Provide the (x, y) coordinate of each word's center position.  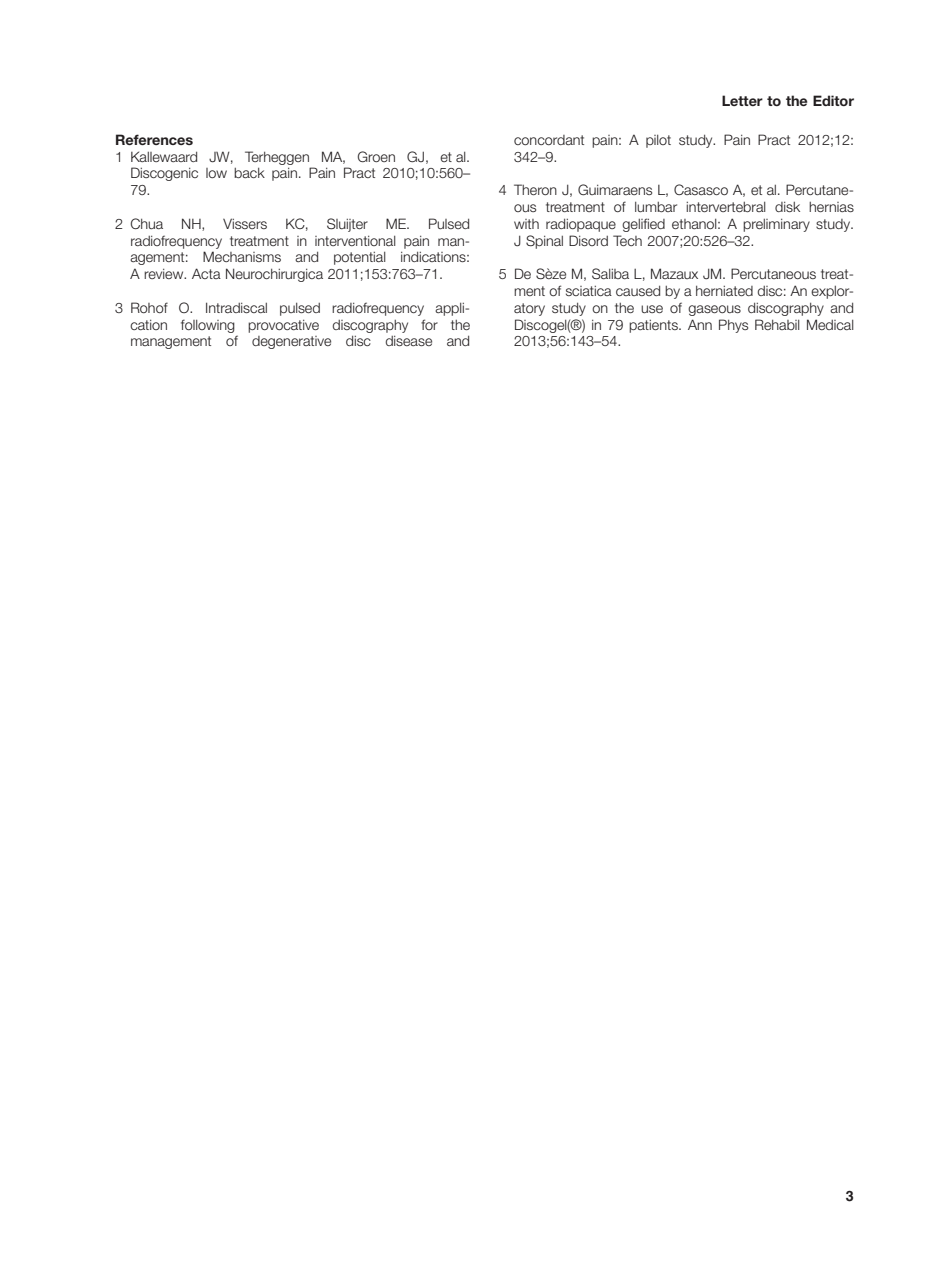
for (429, 324)
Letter (742, 100)
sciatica (589, 291)
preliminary (776, 225)
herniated (724, 291)
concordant (549, 140)
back (249, 173)
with (526, 224)
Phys (733, 326)
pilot (658, 141)
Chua (147, 223)
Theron (535, 189)
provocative (283, 326)
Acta (206, 273)
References (154, 139)
